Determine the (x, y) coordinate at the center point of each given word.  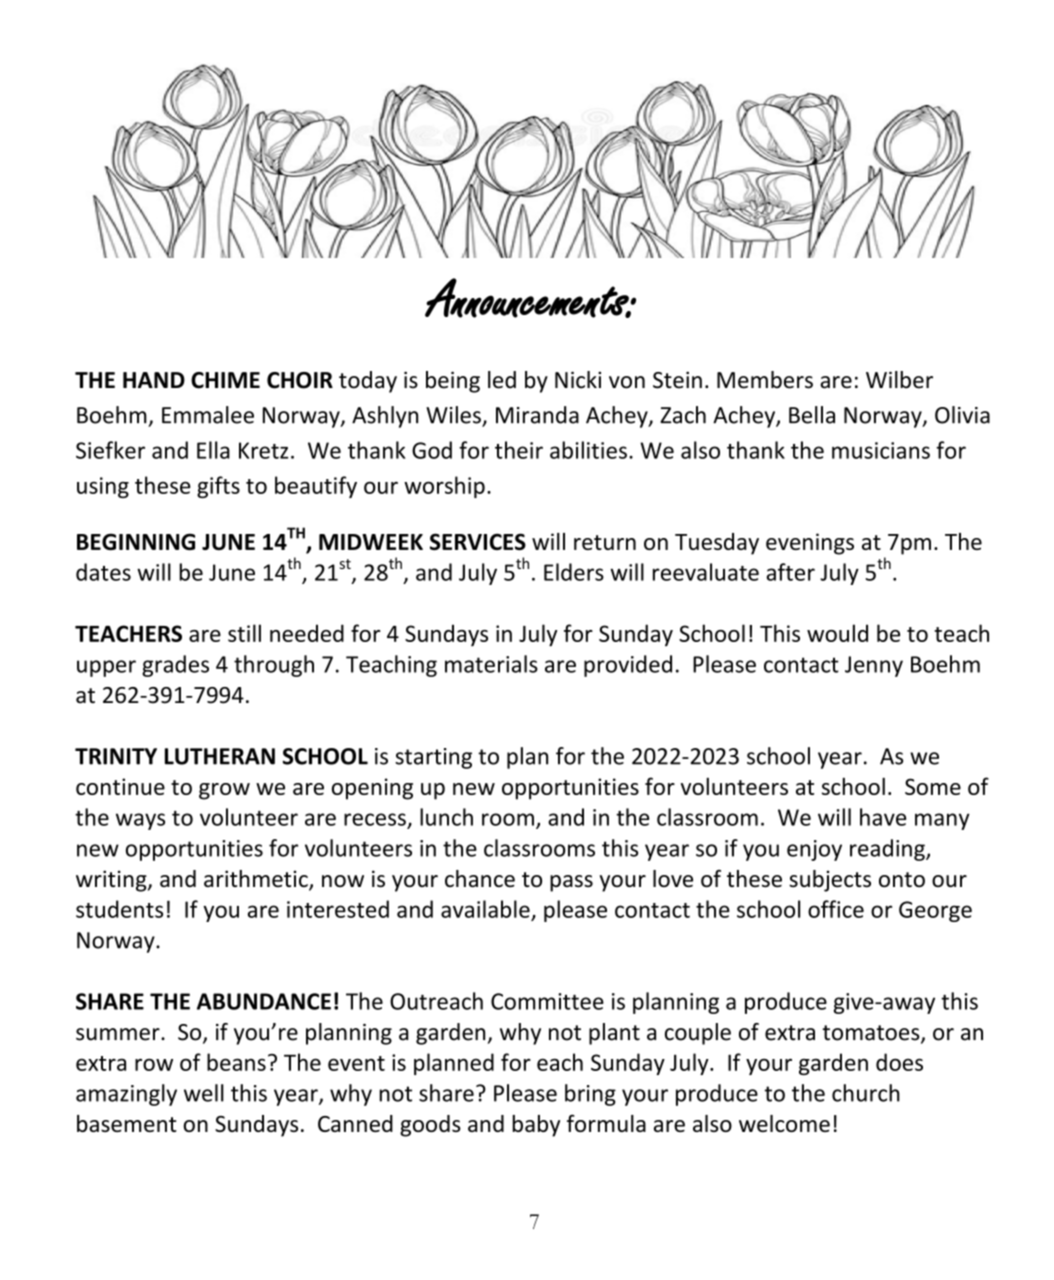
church (866, 1093)
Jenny (874, 666)
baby (536, 1126)
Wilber (899, 380)
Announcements (528, 298)
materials (491, 664)
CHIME (225, 380)
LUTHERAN (220, 756)
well (204, 1093)
